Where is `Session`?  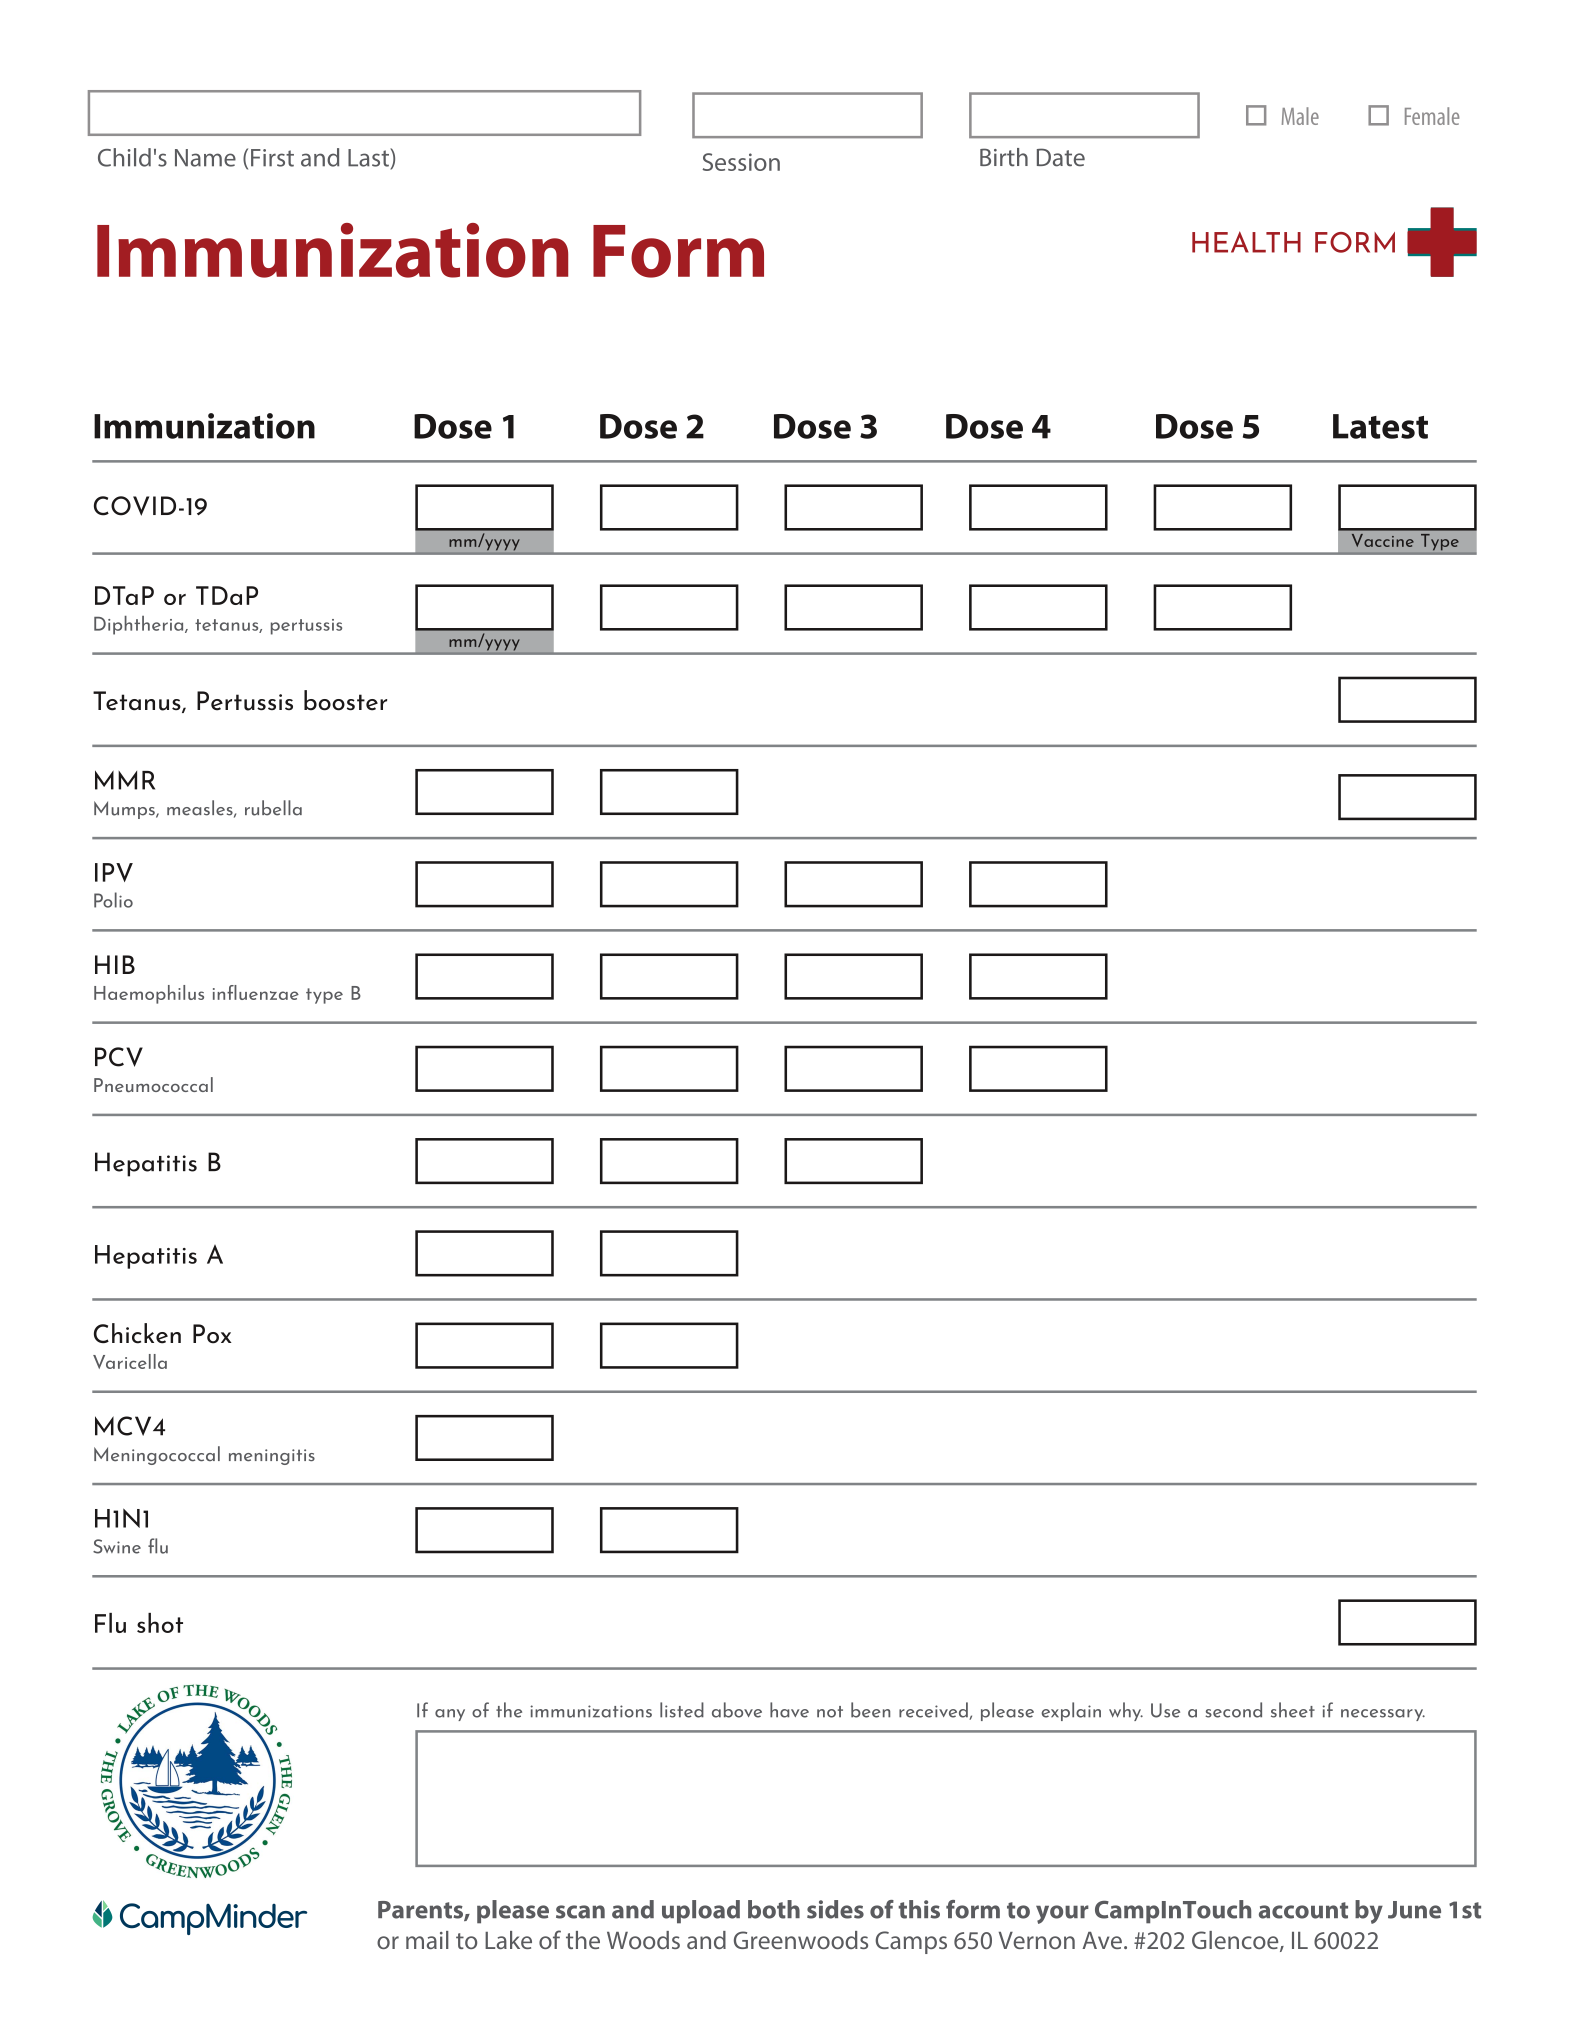 Session is located at coordinates (741, 162).
